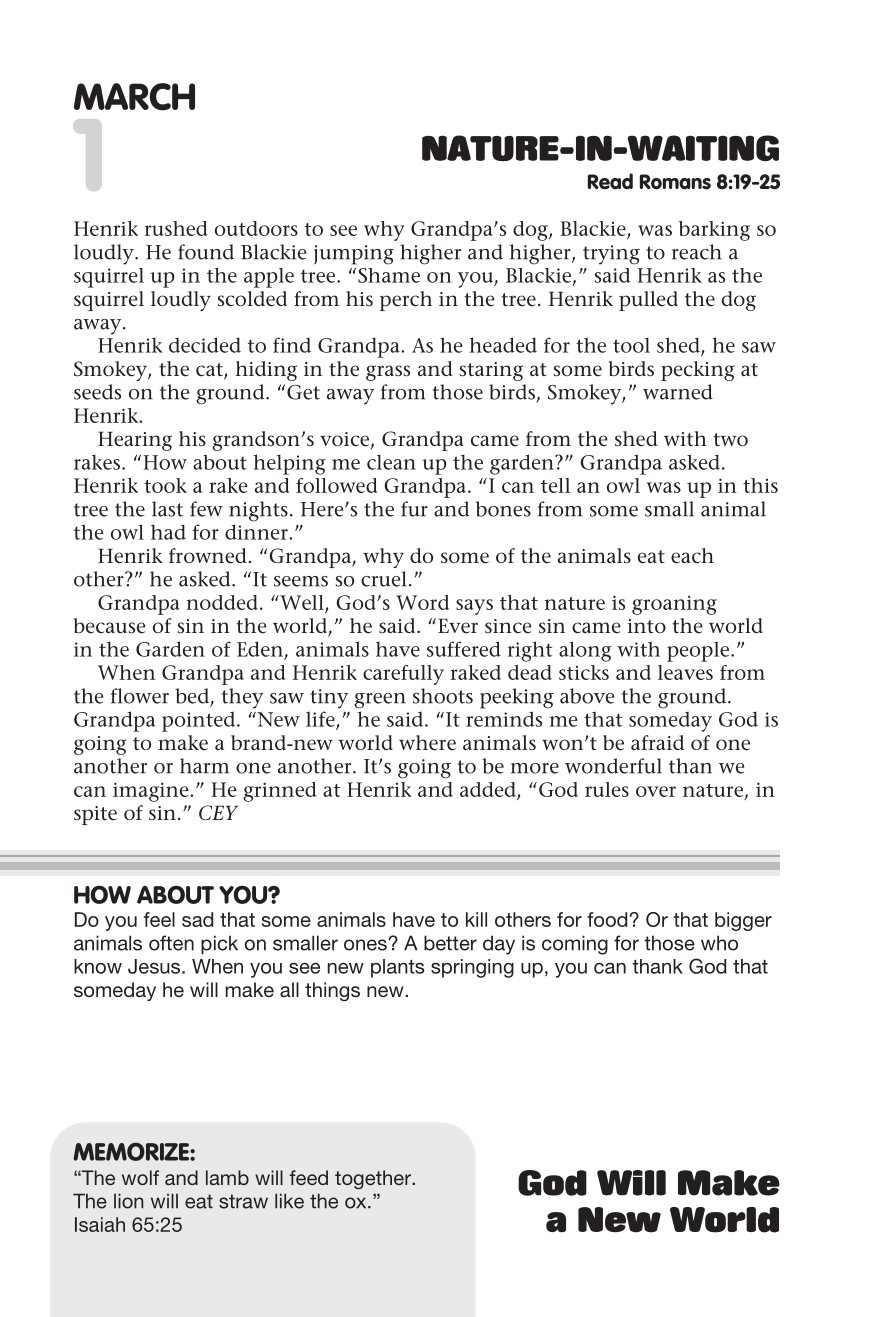  I want to click on MARCH, so click(134, 97).
